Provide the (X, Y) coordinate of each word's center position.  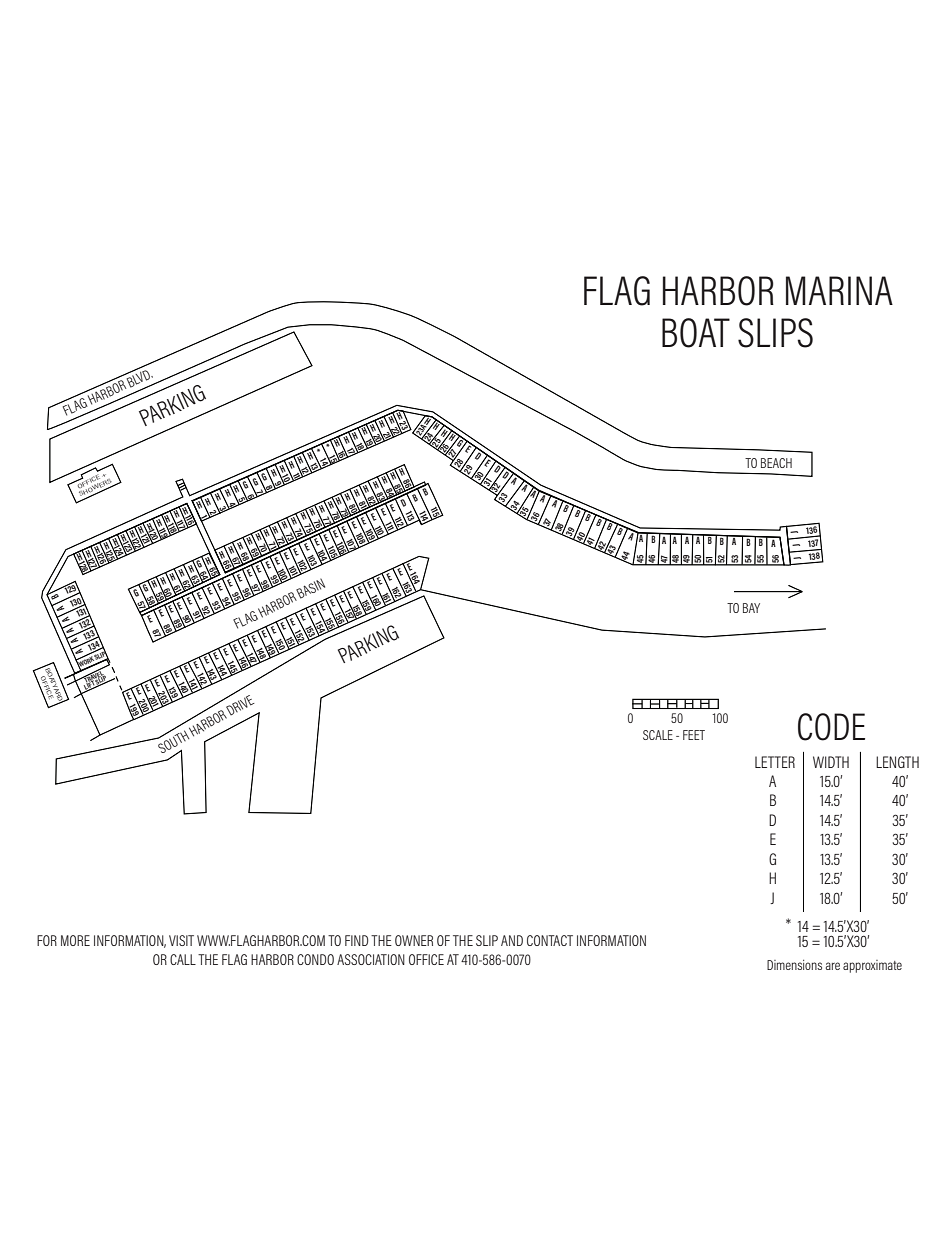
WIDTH (831, 762)
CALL (183, 959)
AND (512, 940)
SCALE (658, 735)
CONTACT (550, 940)
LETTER (775, 762)
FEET (694, 735)
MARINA (839, 290)
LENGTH (897, 762)
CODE (831, 727)
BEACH (776, 463)
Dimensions (794, 965)
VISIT (181, 940)
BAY (751, 608)
